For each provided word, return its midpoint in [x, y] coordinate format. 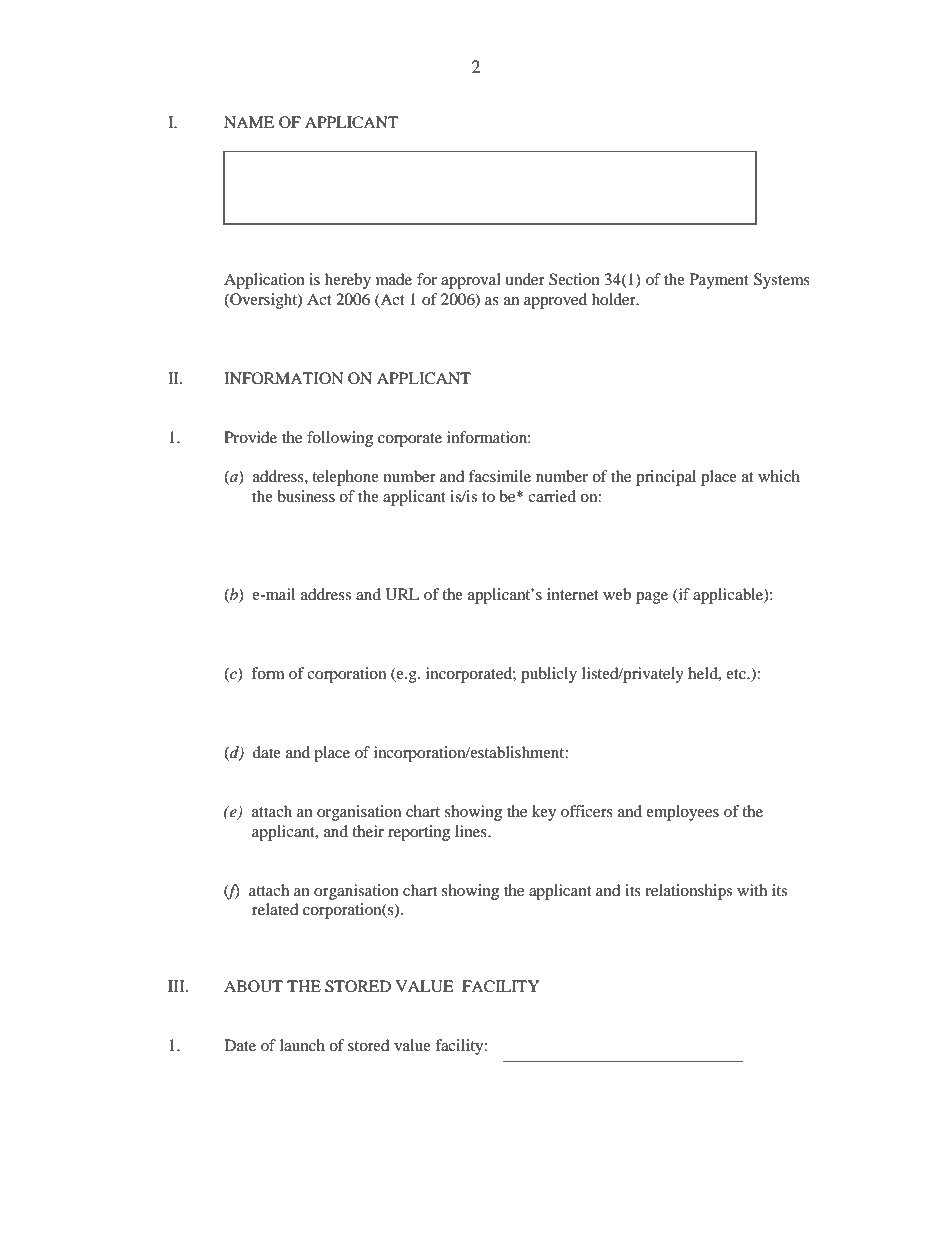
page [652, 598]
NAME [249, 122]
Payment [719, 281]
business [306, 496]
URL [402, 594]
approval [471, 281]
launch [302, 1045]
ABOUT [253, 986]
